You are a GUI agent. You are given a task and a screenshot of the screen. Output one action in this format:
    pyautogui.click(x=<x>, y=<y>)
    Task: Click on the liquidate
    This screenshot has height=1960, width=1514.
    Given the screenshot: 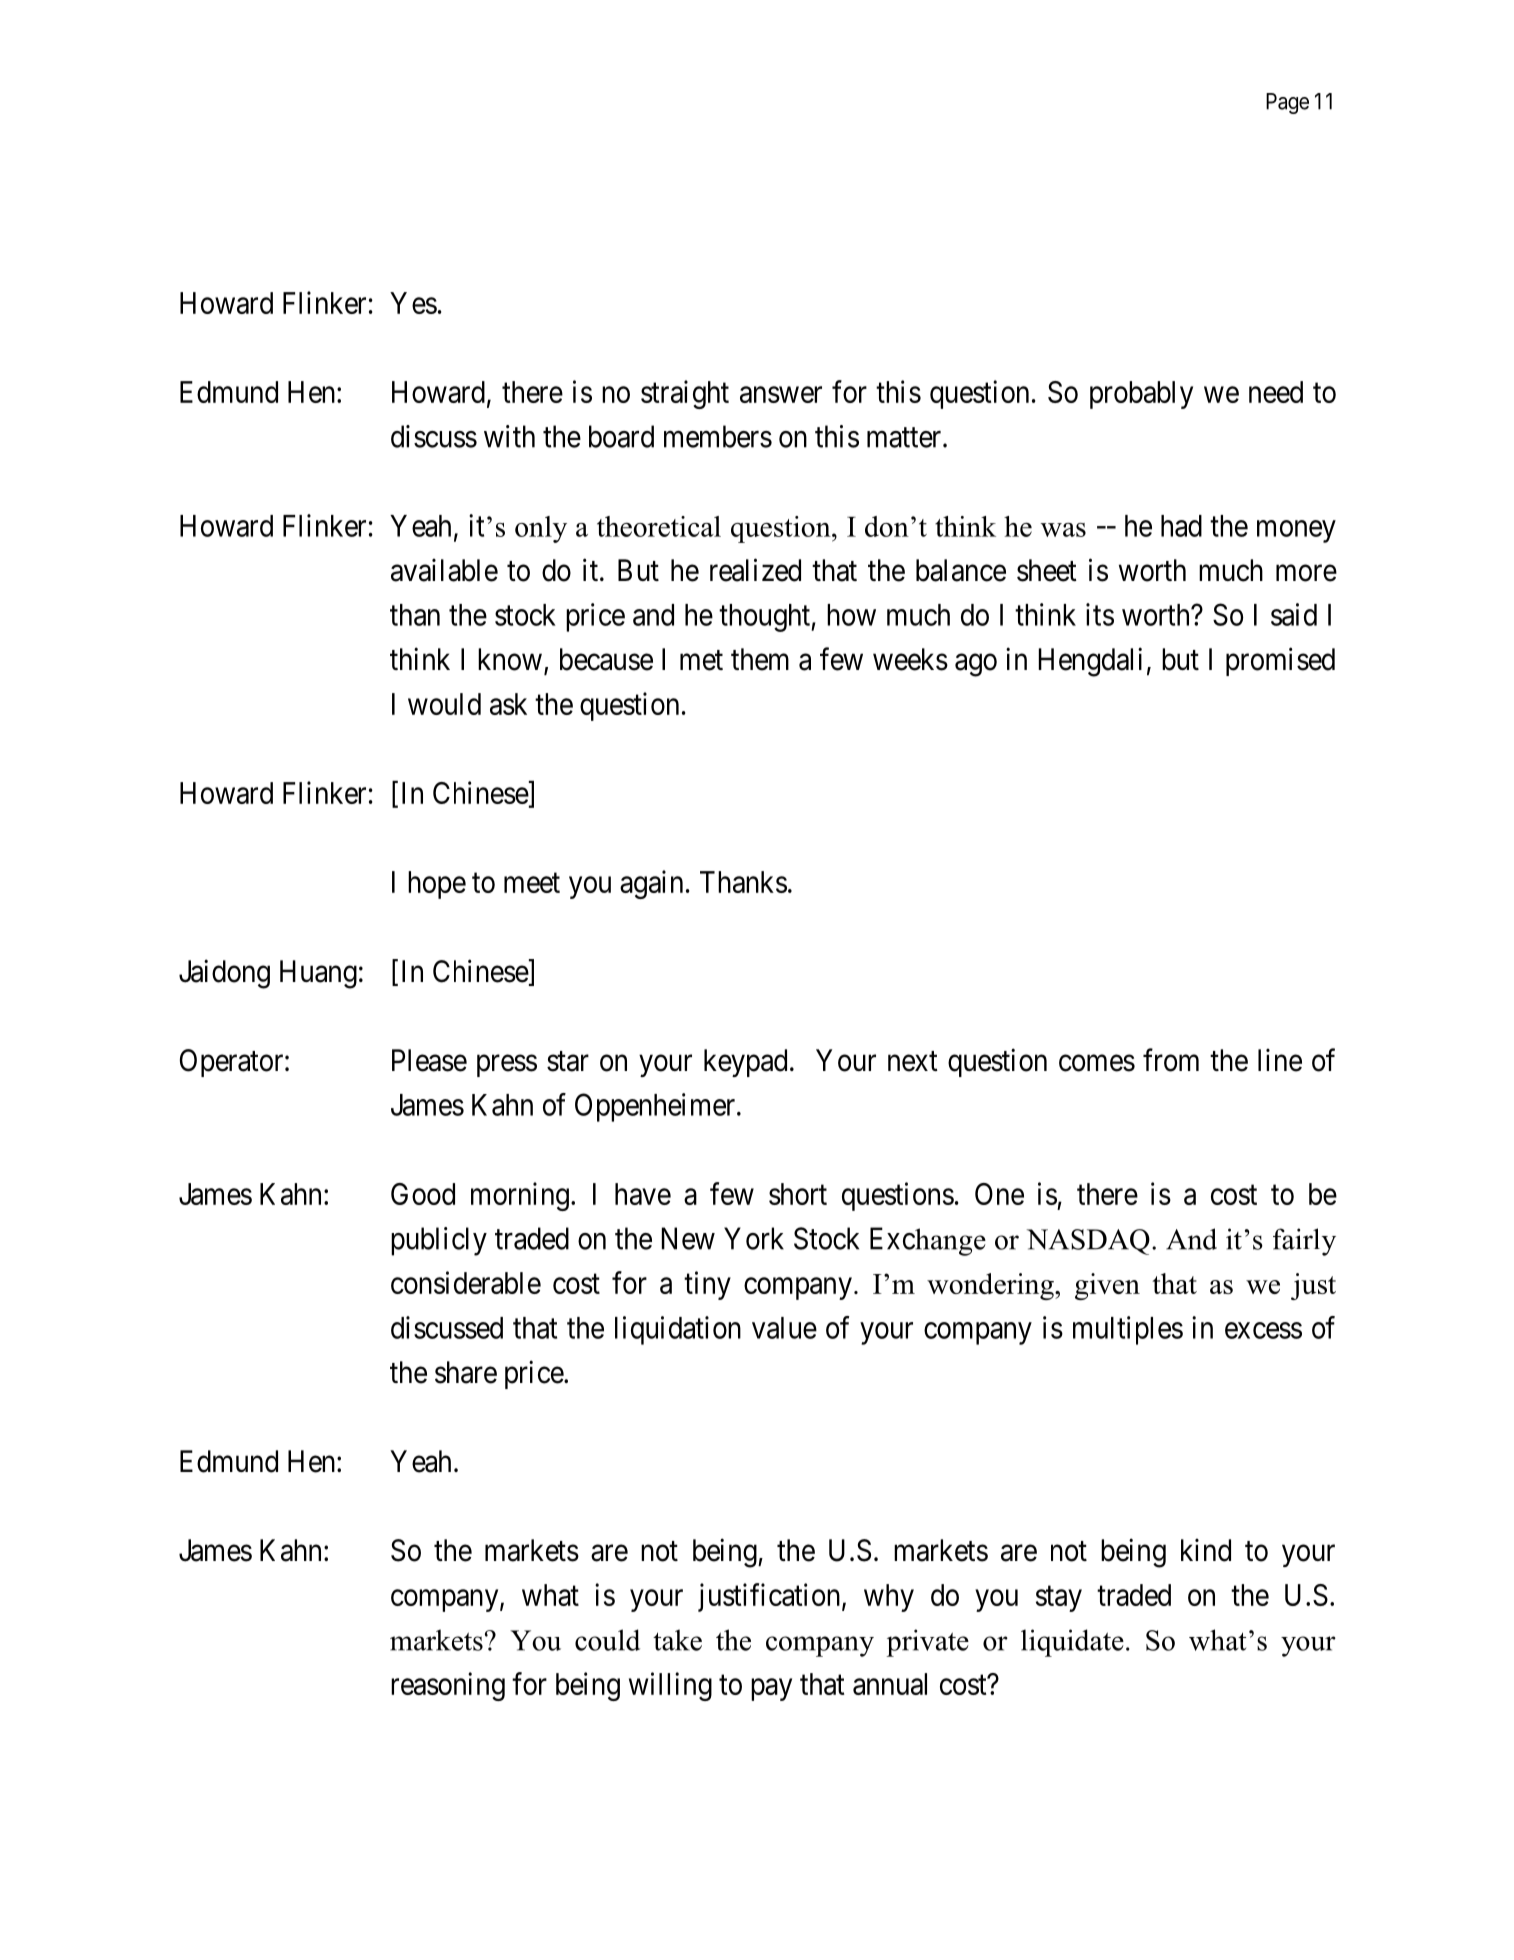 What is the action you would take?
    pyautogui.click(x=1072, y=1643)
